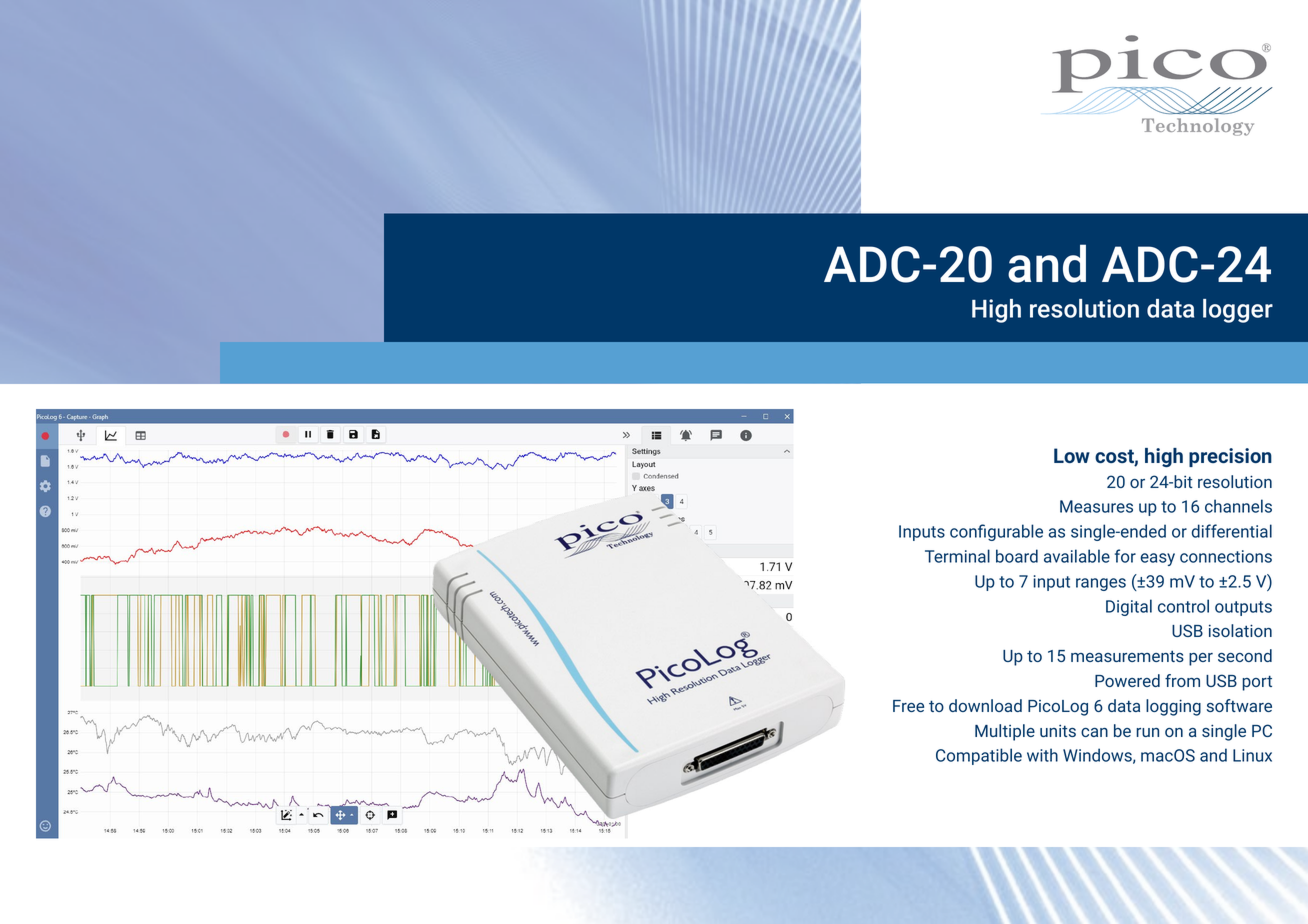 The height and width of the image is (924, 1308). What do you see at coordinates (1096, 506) in the image?
I see `Measures` at bounding box center [1096, 506].
